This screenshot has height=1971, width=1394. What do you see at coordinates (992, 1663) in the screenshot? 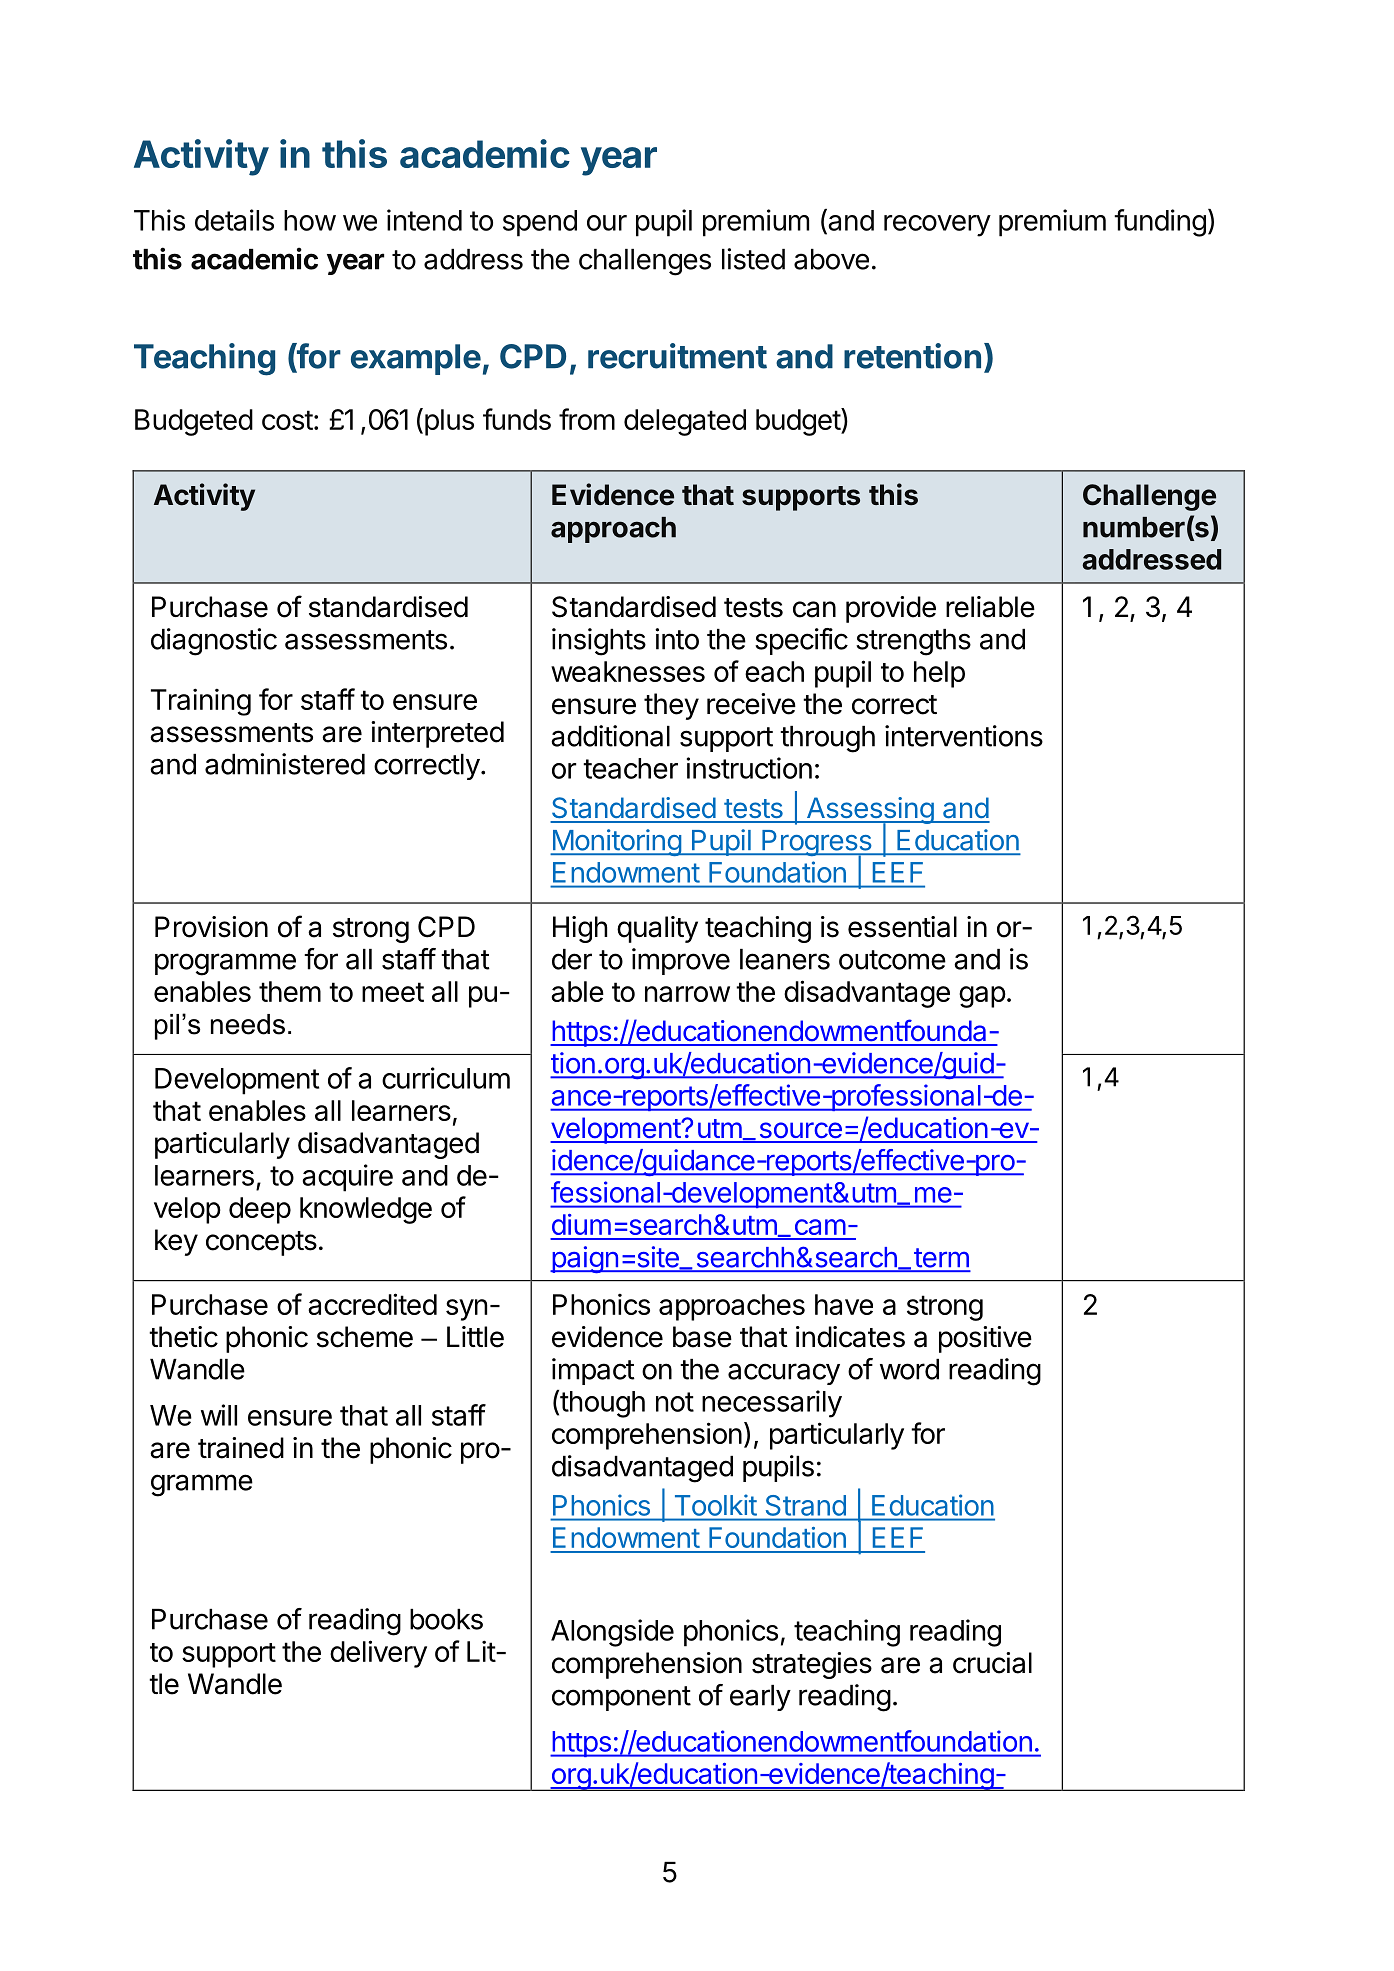
I see `crucial` at bounding box center [992, 1663].
